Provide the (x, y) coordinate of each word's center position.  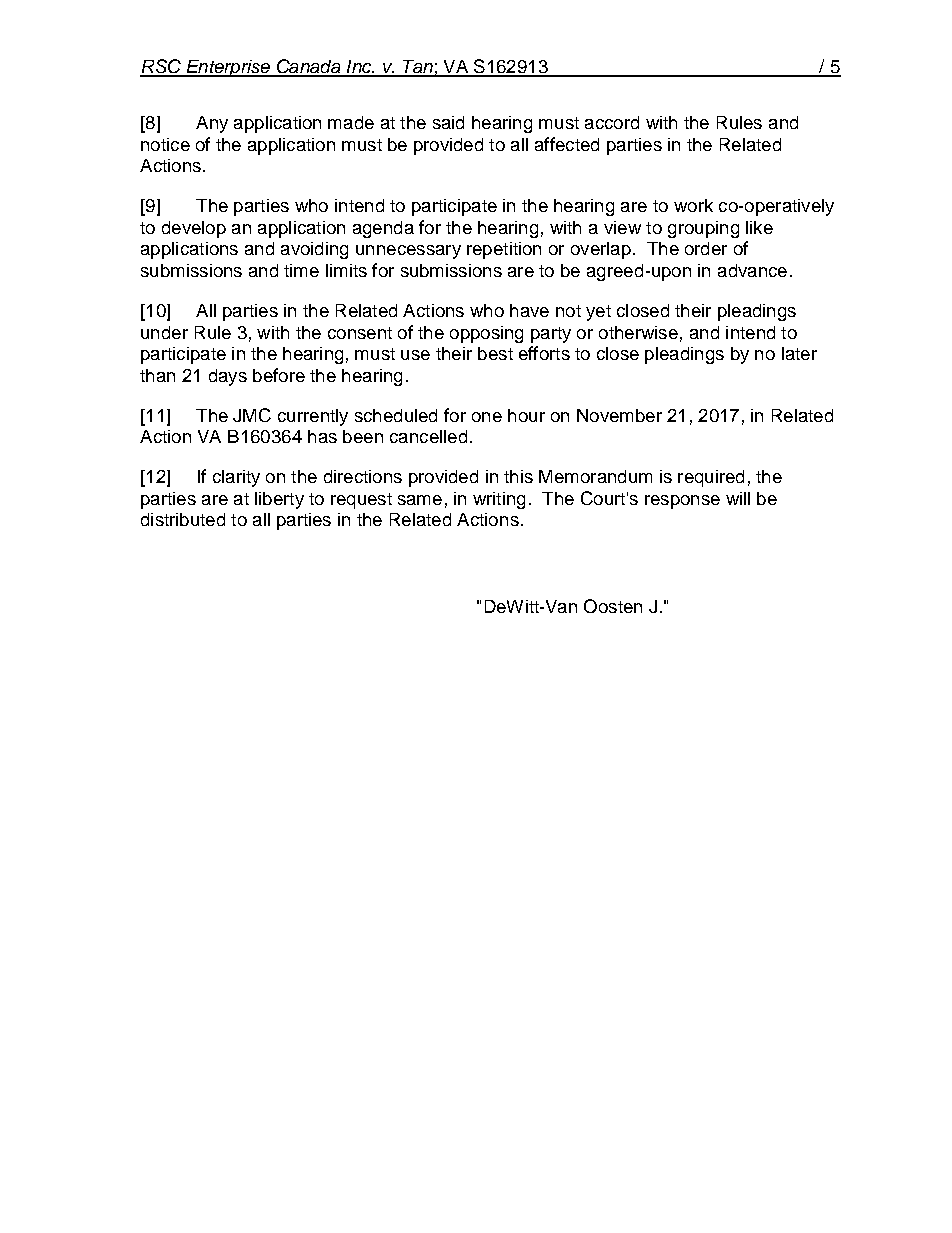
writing (499, 500)
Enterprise (228, 68)
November (619, 415)
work (693, 205)
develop (194, 229)
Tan (418, 68)
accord (612, 122)
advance (752, 270)
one (487, 417)
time (301, 270)
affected (567, 144)
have (529, 310)
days (228, 377)
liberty (279, 500)
